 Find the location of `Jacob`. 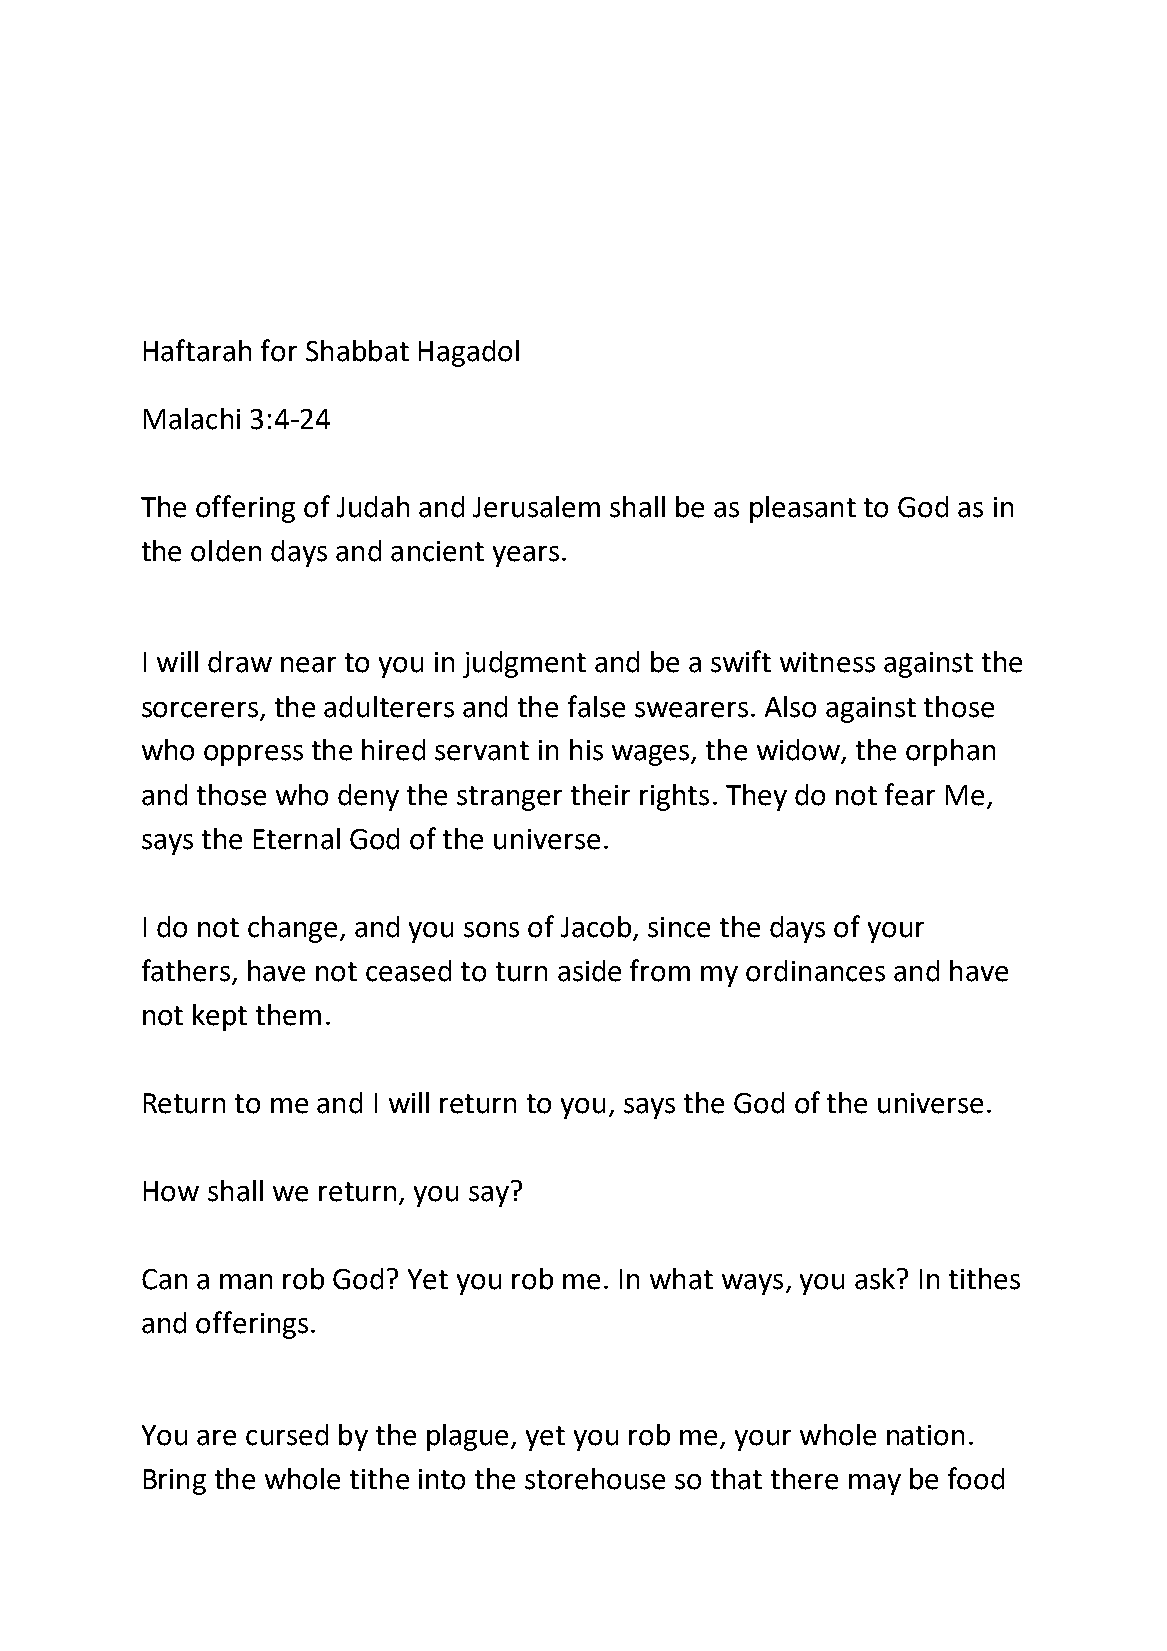

Jacob is located at coordinates (596, 927).
